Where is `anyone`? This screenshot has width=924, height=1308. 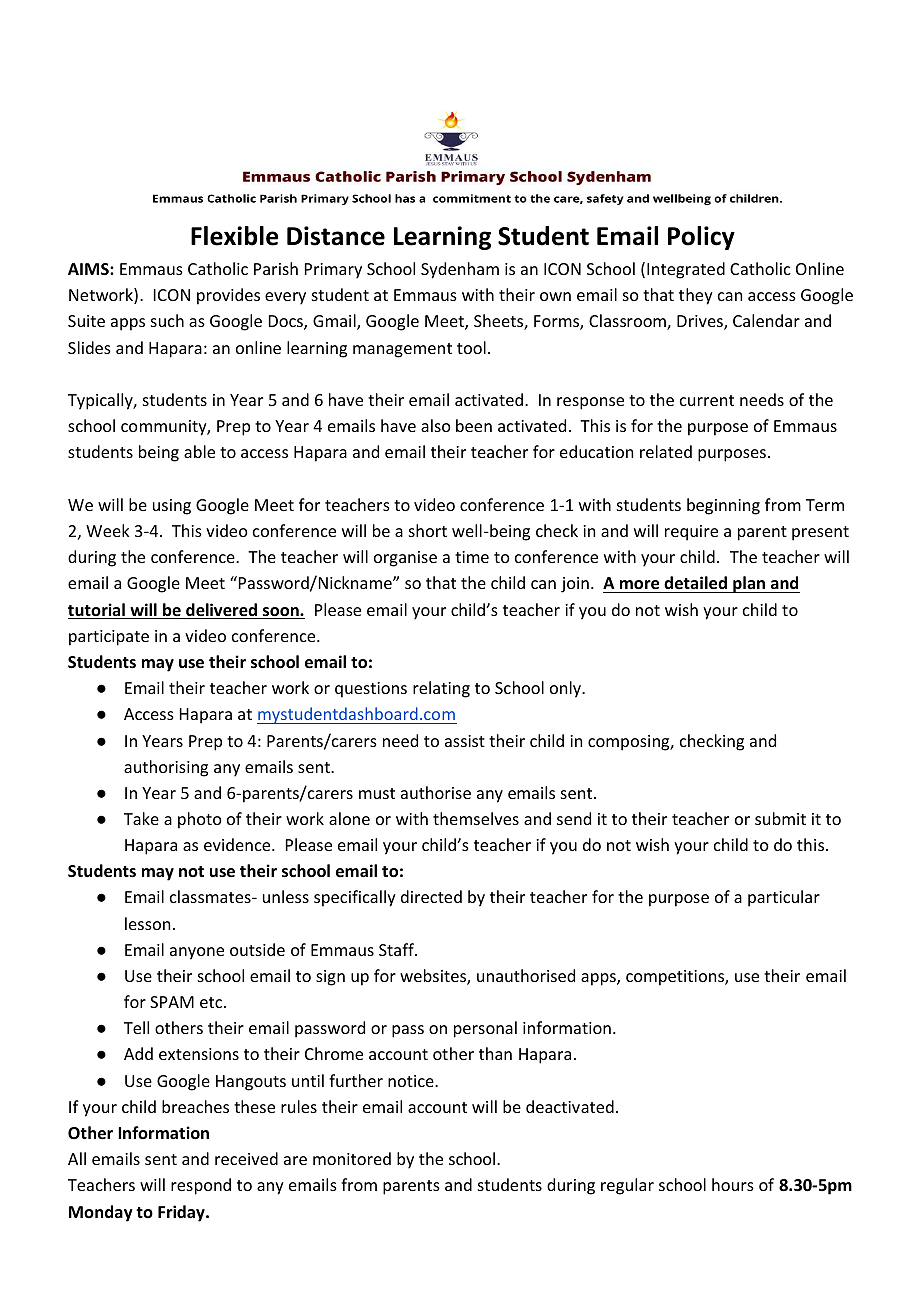 anyone is located at coordinates (197, 953).
